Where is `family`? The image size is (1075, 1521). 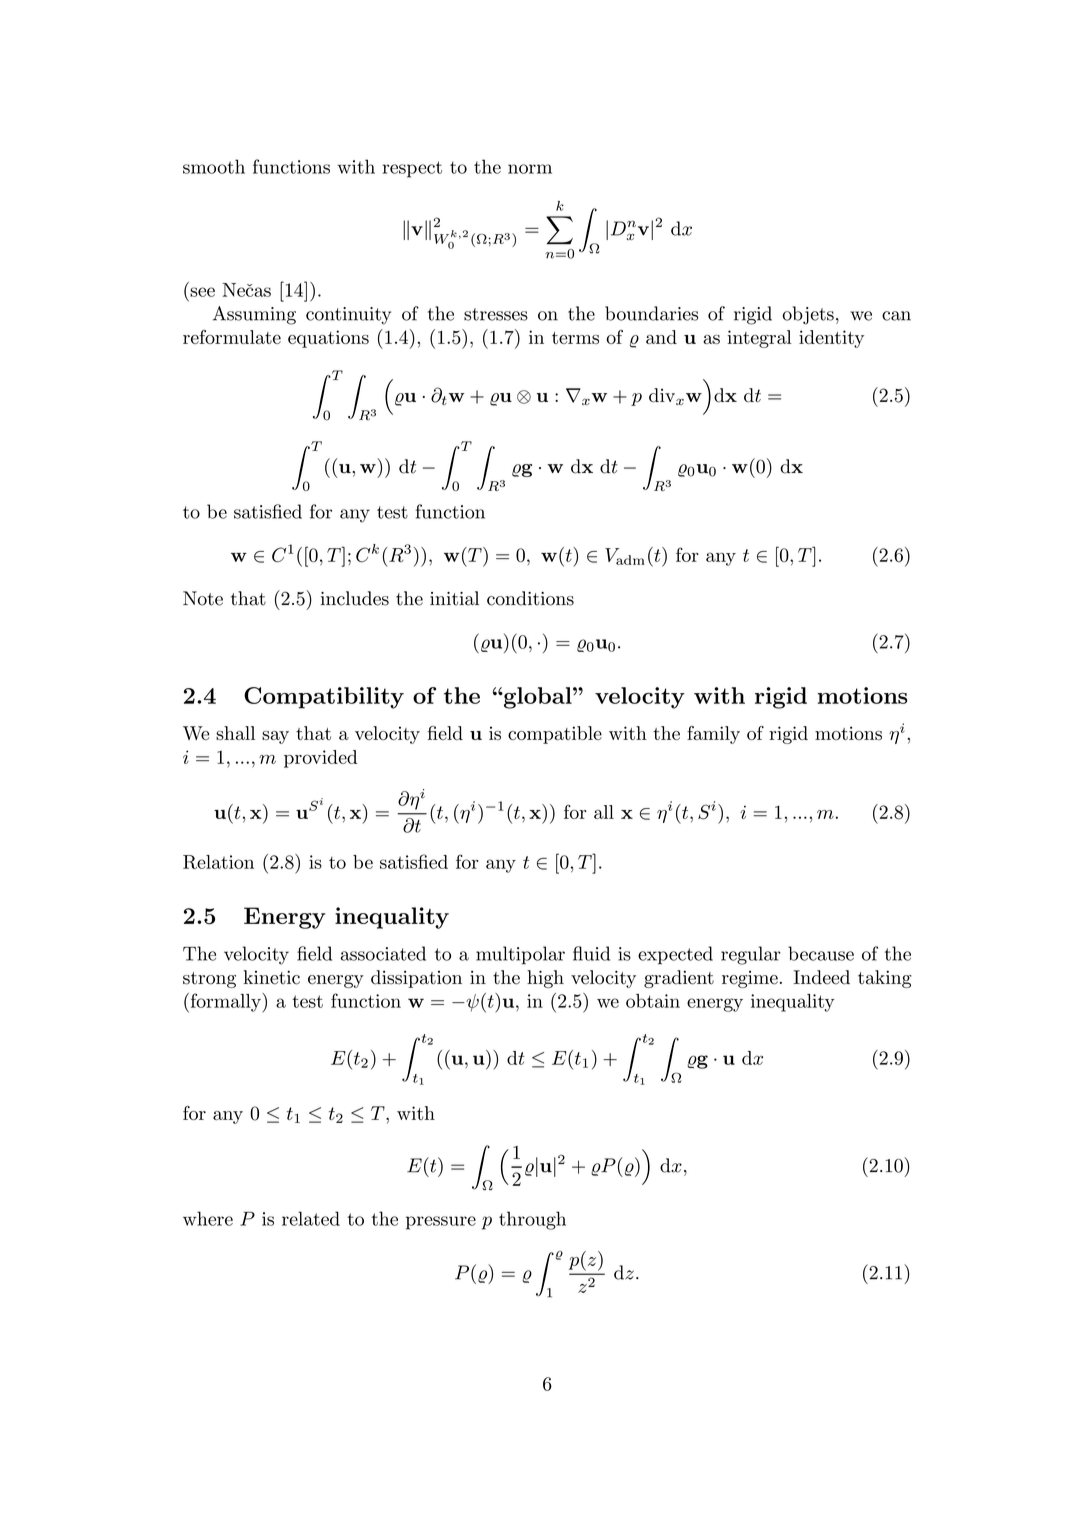 family is located at coordinates (713, 735).
